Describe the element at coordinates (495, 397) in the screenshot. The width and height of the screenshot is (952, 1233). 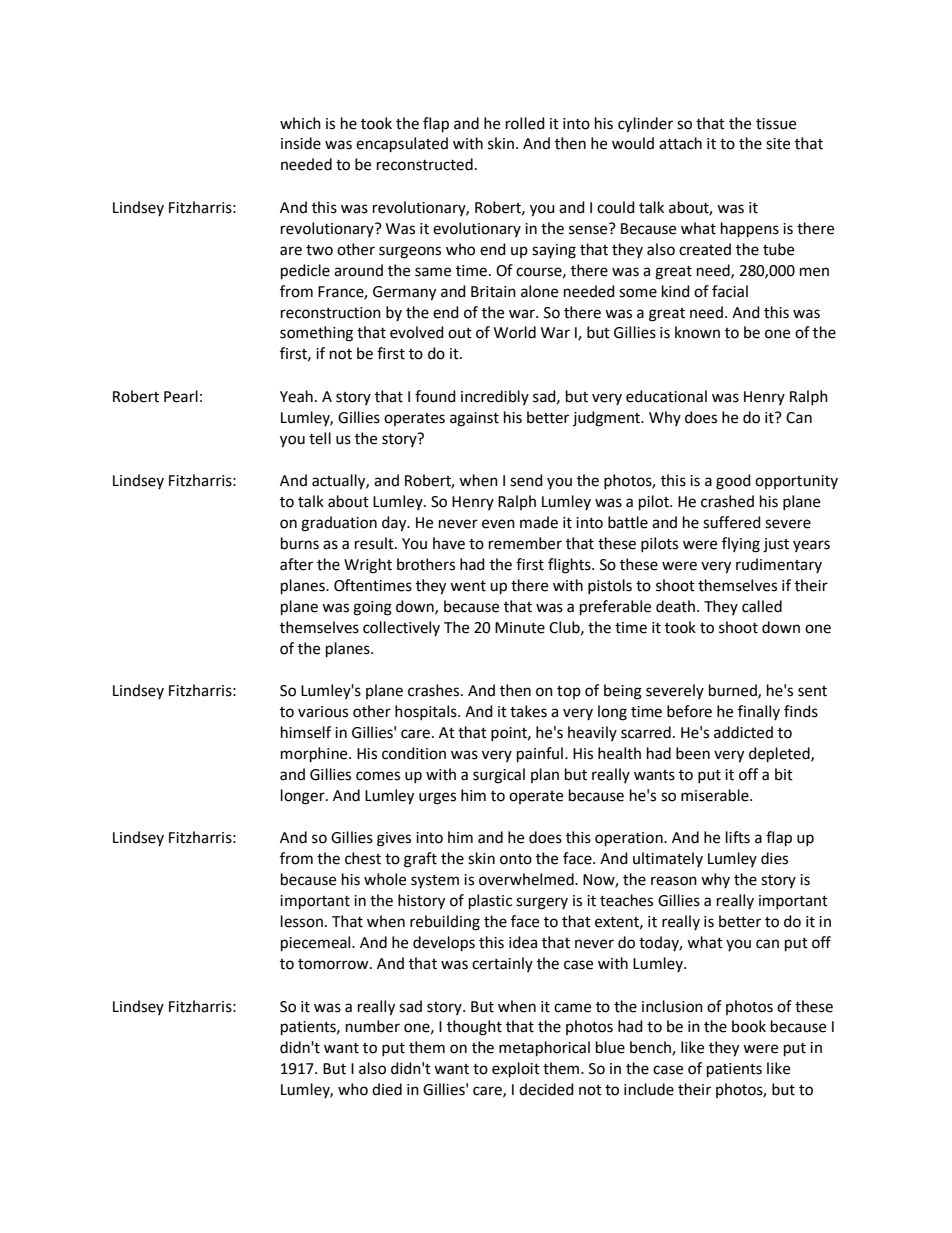
I see `incredibly` at that location.
